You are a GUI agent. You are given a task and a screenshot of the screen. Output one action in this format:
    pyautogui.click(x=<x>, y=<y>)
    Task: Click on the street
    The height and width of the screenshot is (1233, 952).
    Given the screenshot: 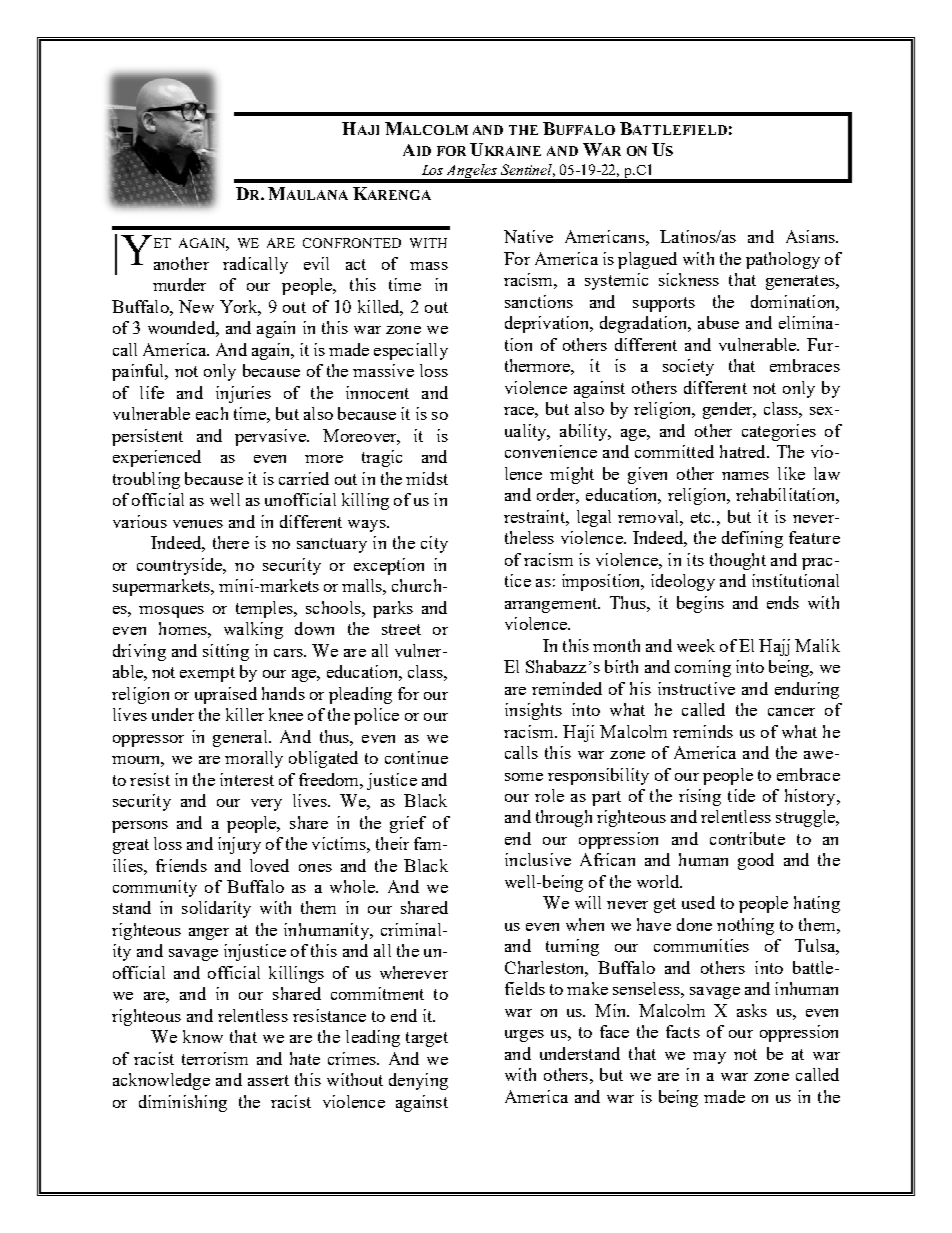 What is the action you would take?
    pyautogui.click(x=401, y=629)
